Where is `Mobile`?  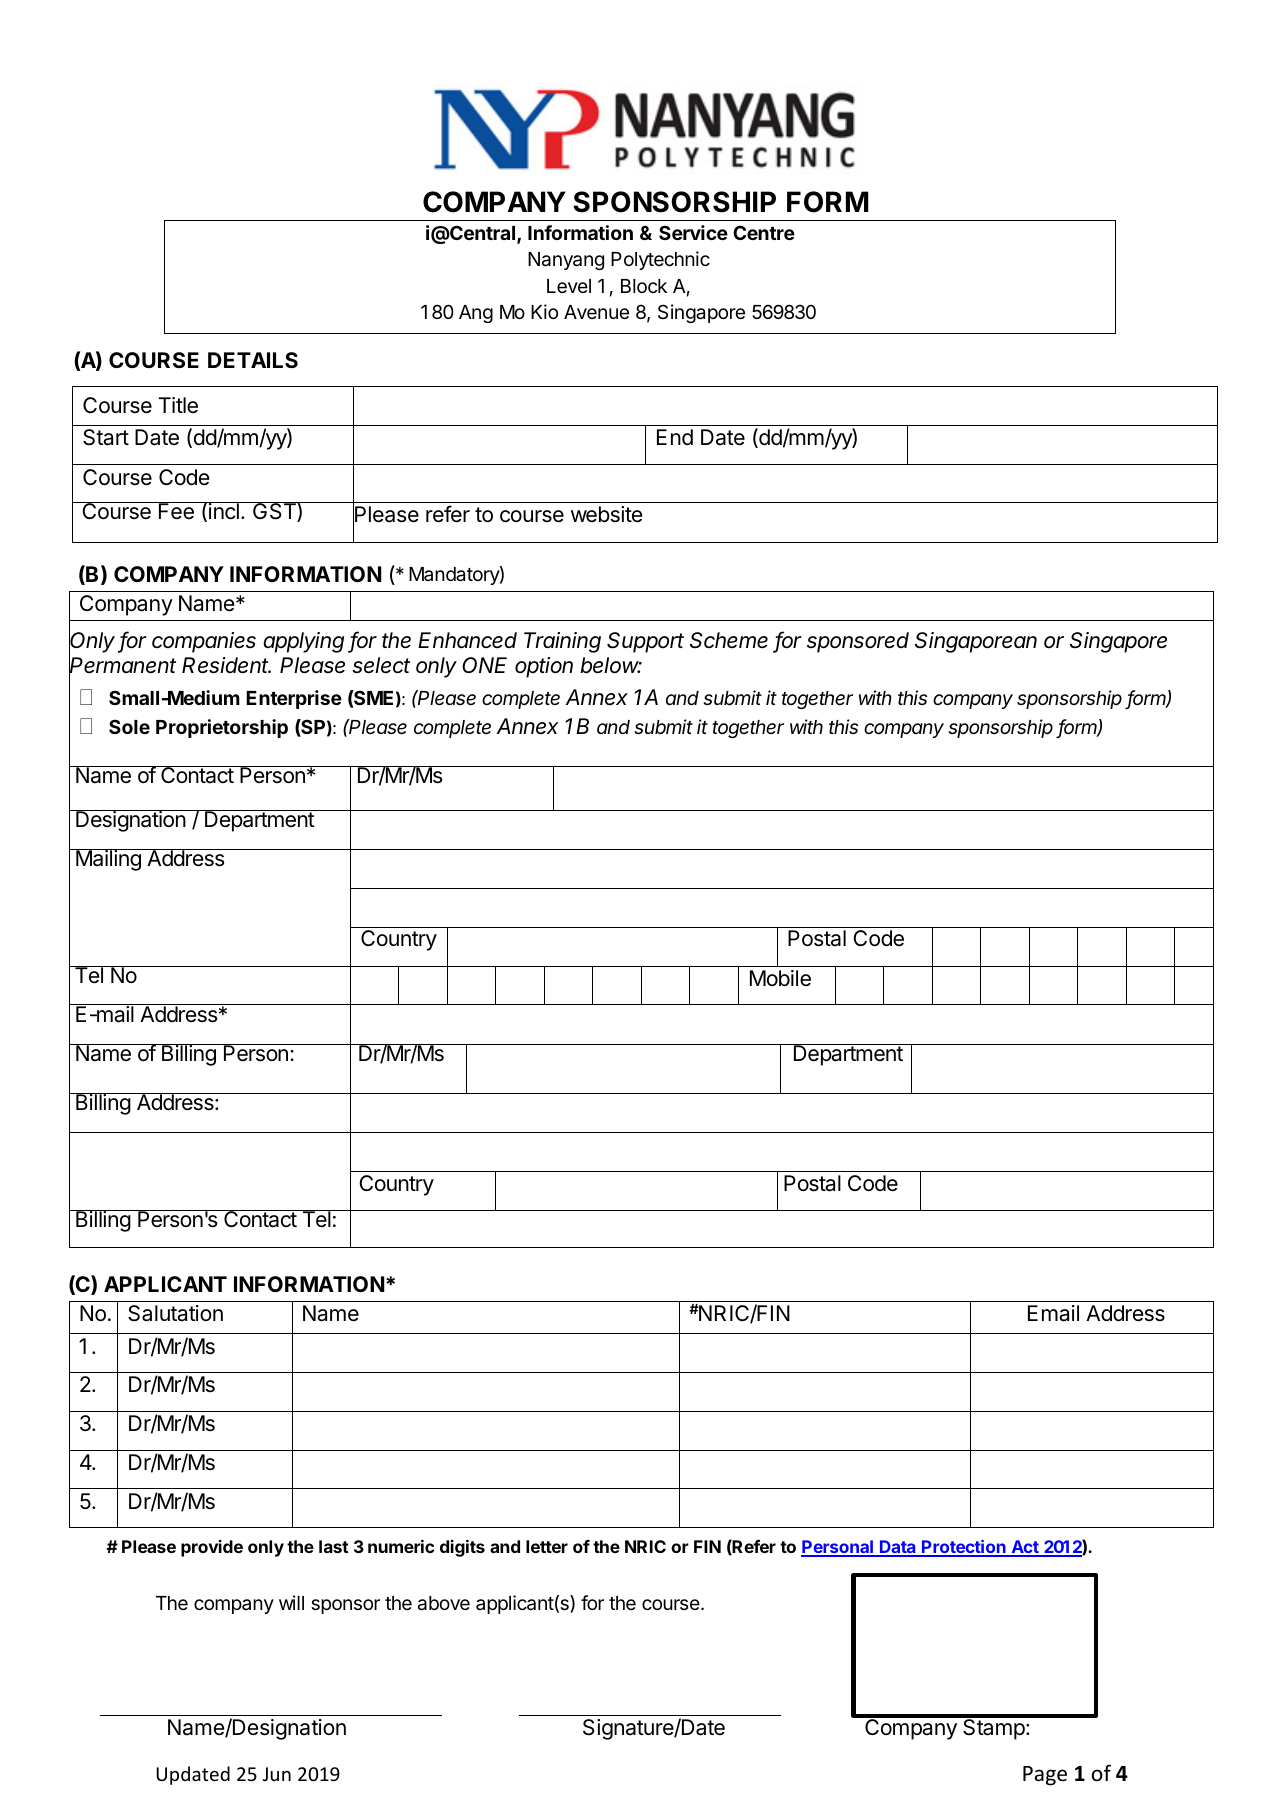
Mobile is located at coordinates (780, 978).
